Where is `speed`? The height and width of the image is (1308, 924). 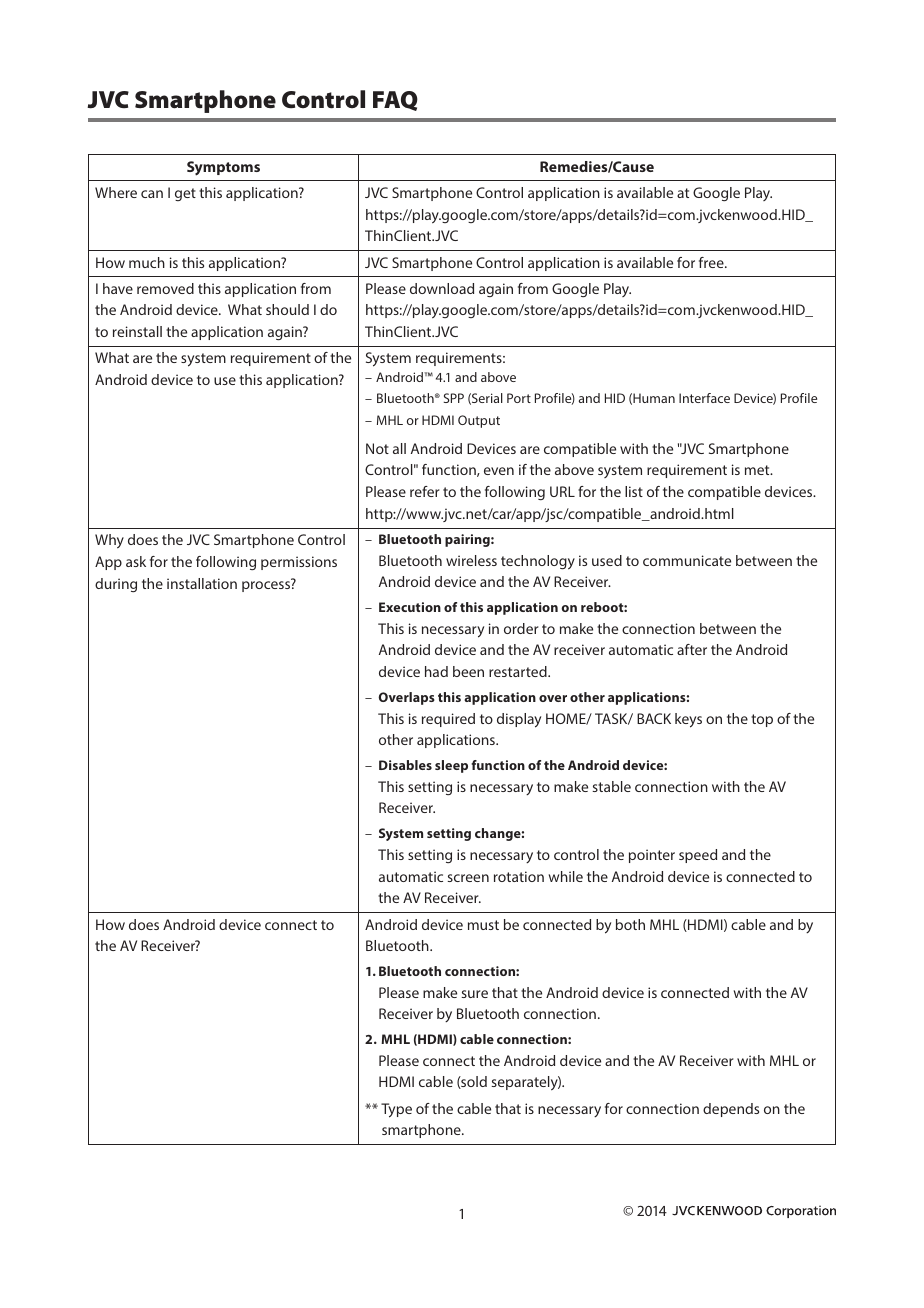 speed is located at coordinates (698, 856).
